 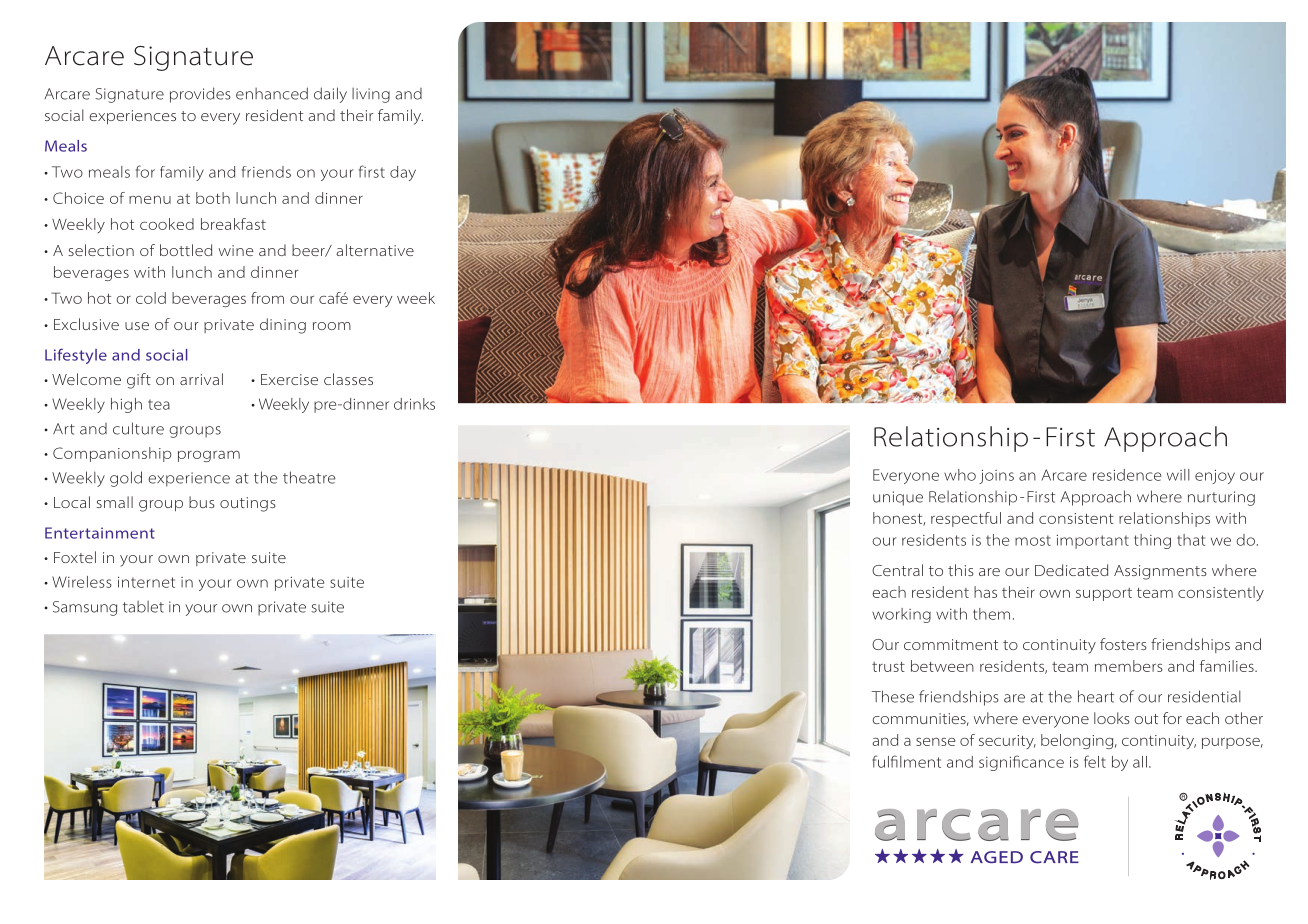 What do you see at coordinates (906, 761) in the document?
I see `fulfilment` at bounding box center [906, 761].
